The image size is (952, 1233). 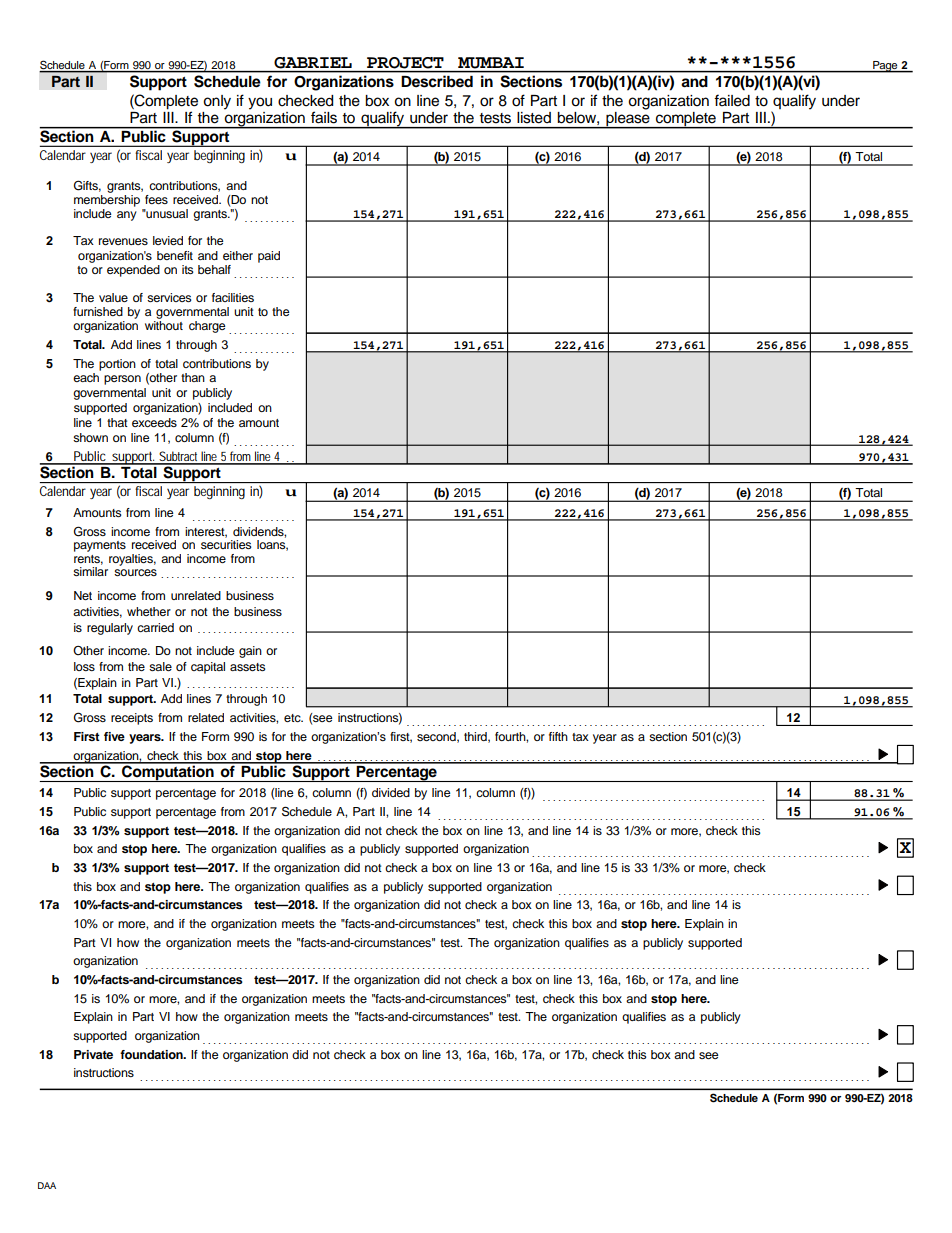 What do you see at coordinates (391, 792) in the document?
I see `divided` at bounding box center [391, 792].
